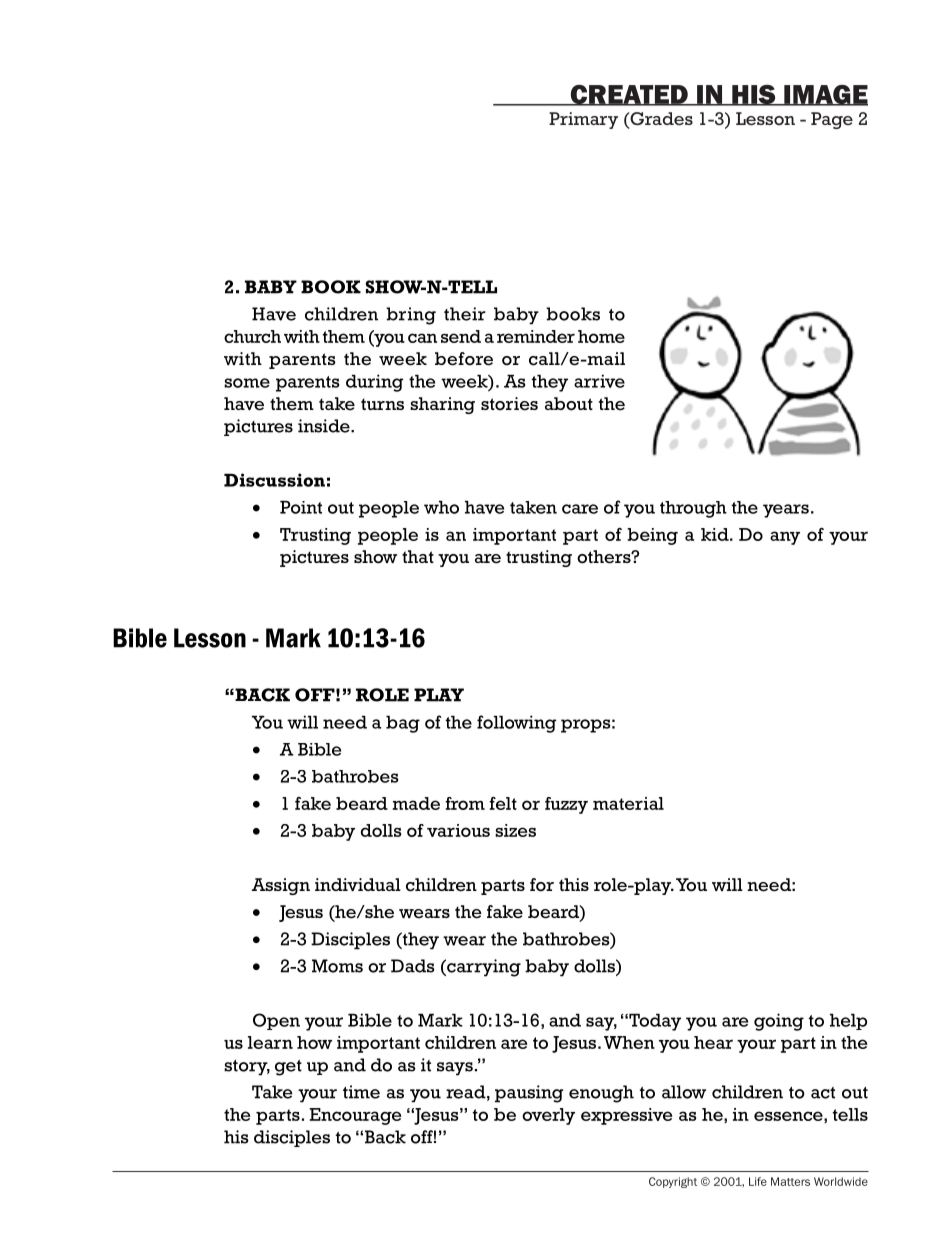 The image size is (952, 1233). Describe the element at coordinates (517, 724) in the image. I see `following` at that location.
